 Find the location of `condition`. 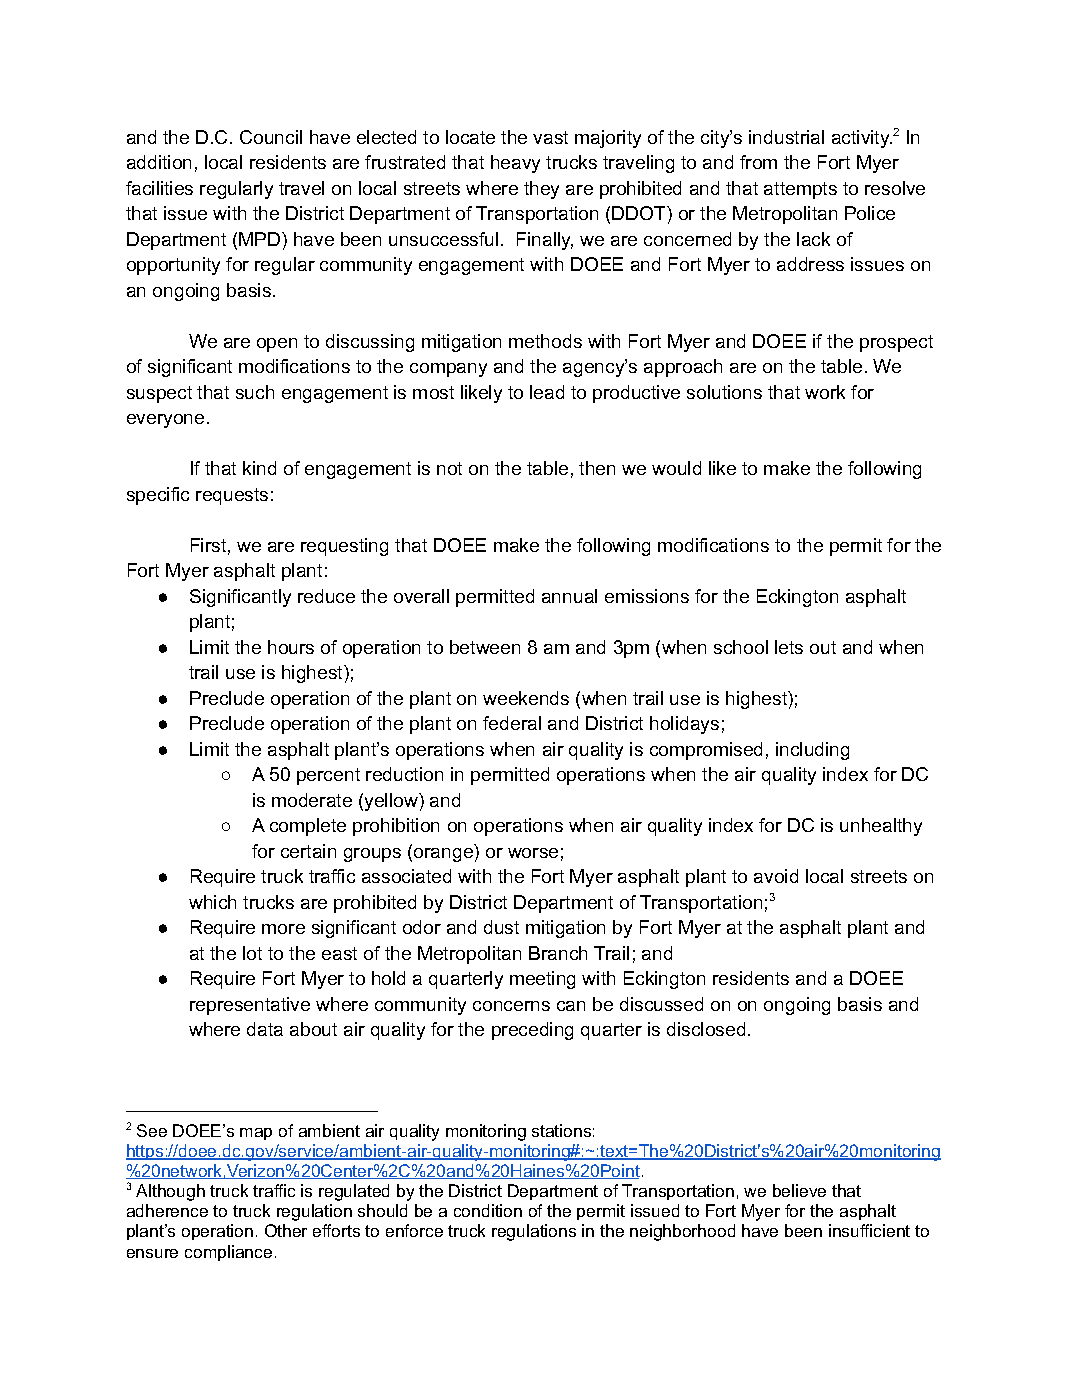

condition is located at coordinates (488, 1210).
